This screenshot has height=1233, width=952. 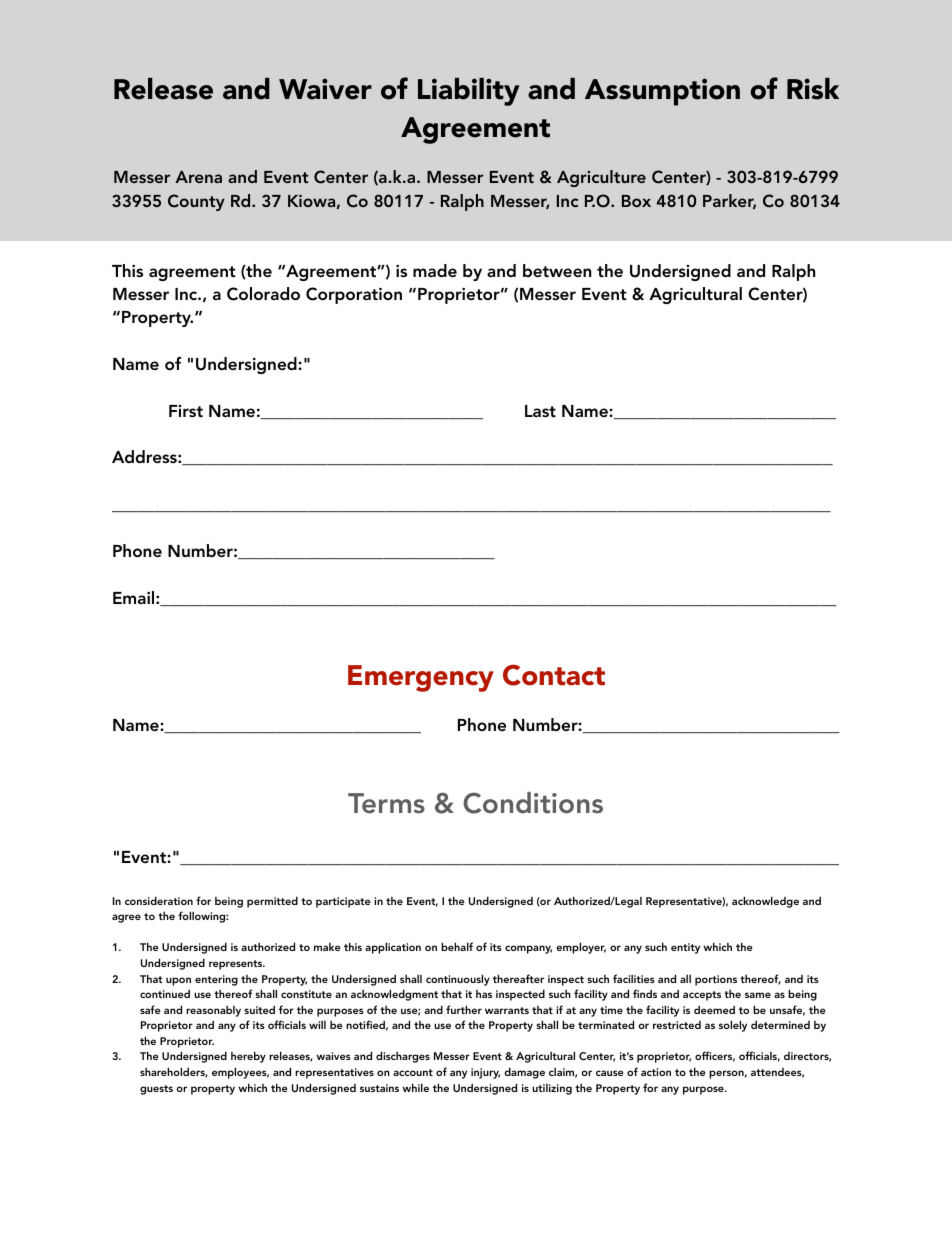 What do you see at coordinates (765, 902) in the screenshot?
I see `acknowledge` at bounding box center [765, 902].
